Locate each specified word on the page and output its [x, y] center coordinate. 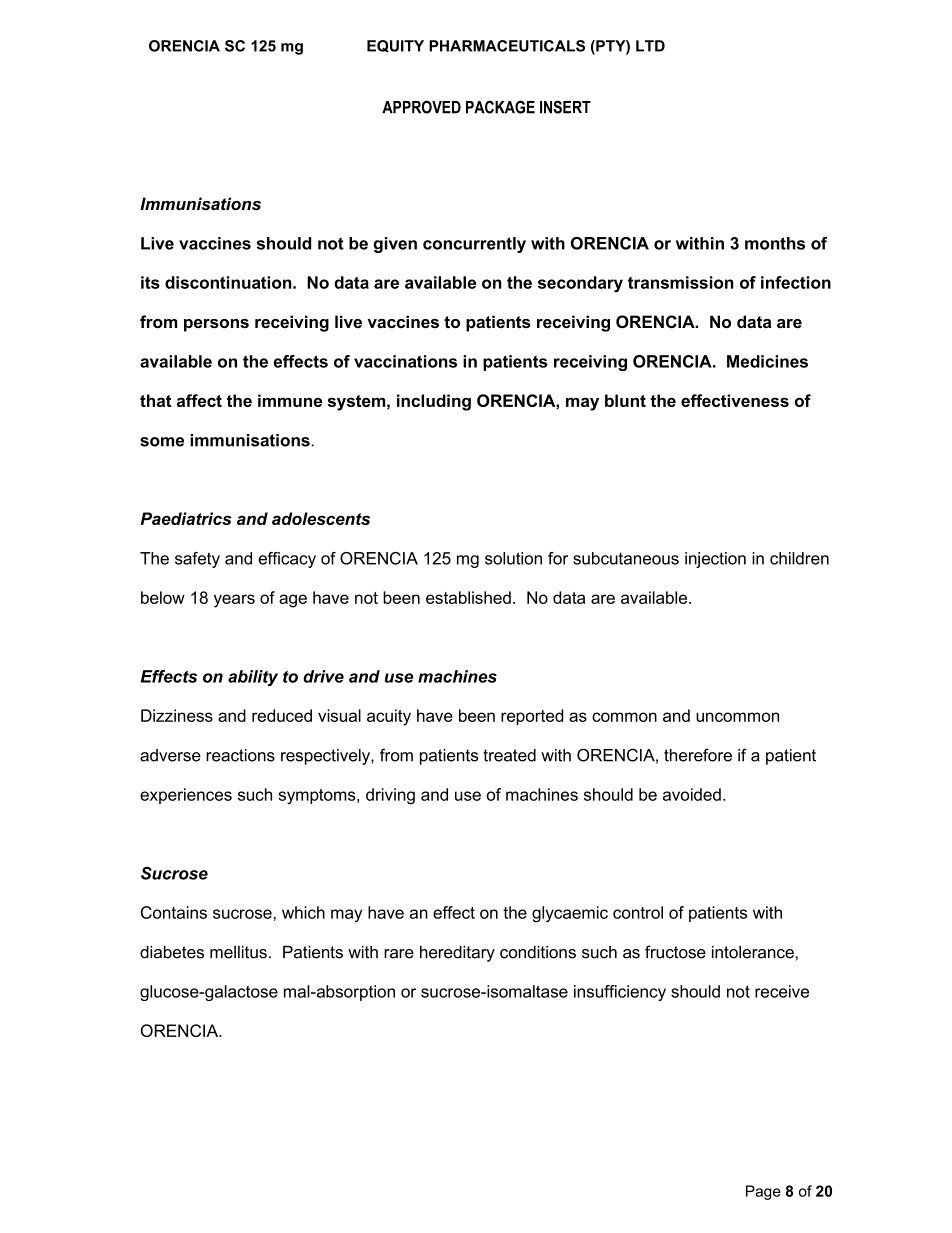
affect [199, 400]
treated [509, 755]
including [434, 402]
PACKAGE [500, 107]
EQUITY [395, 46]
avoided [692, 794]
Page [763, 1192]
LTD [650, 46]
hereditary [457, 954]
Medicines [767, 361]
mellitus [238, 952]
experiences [186, 796]
